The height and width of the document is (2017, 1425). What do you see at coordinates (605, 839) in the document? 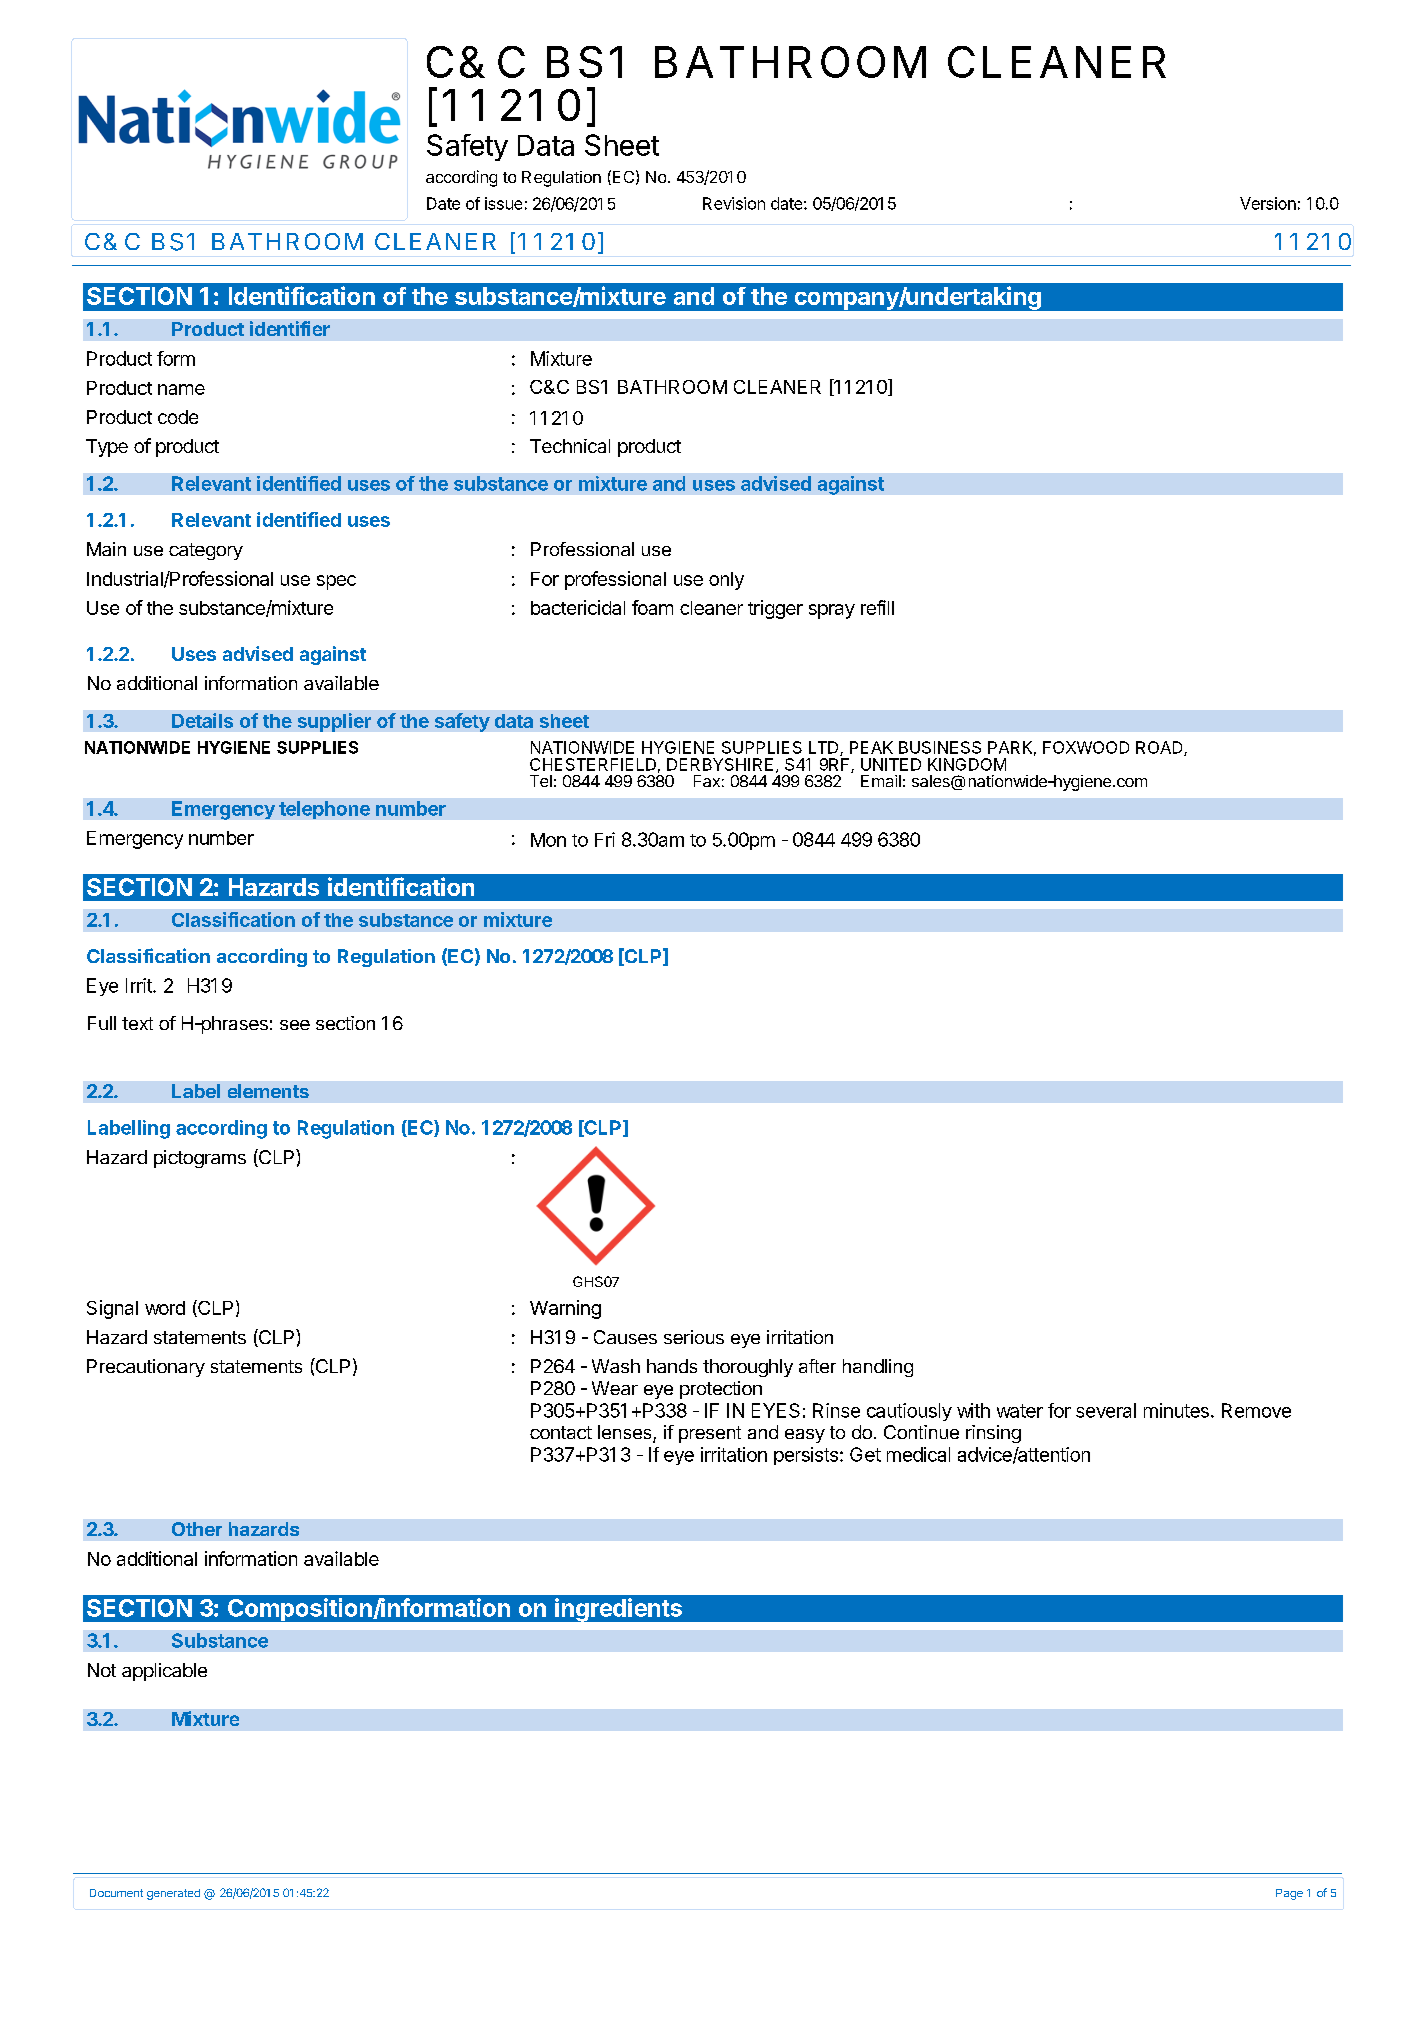
I see `Fri` at bounding box center [605, 839].
